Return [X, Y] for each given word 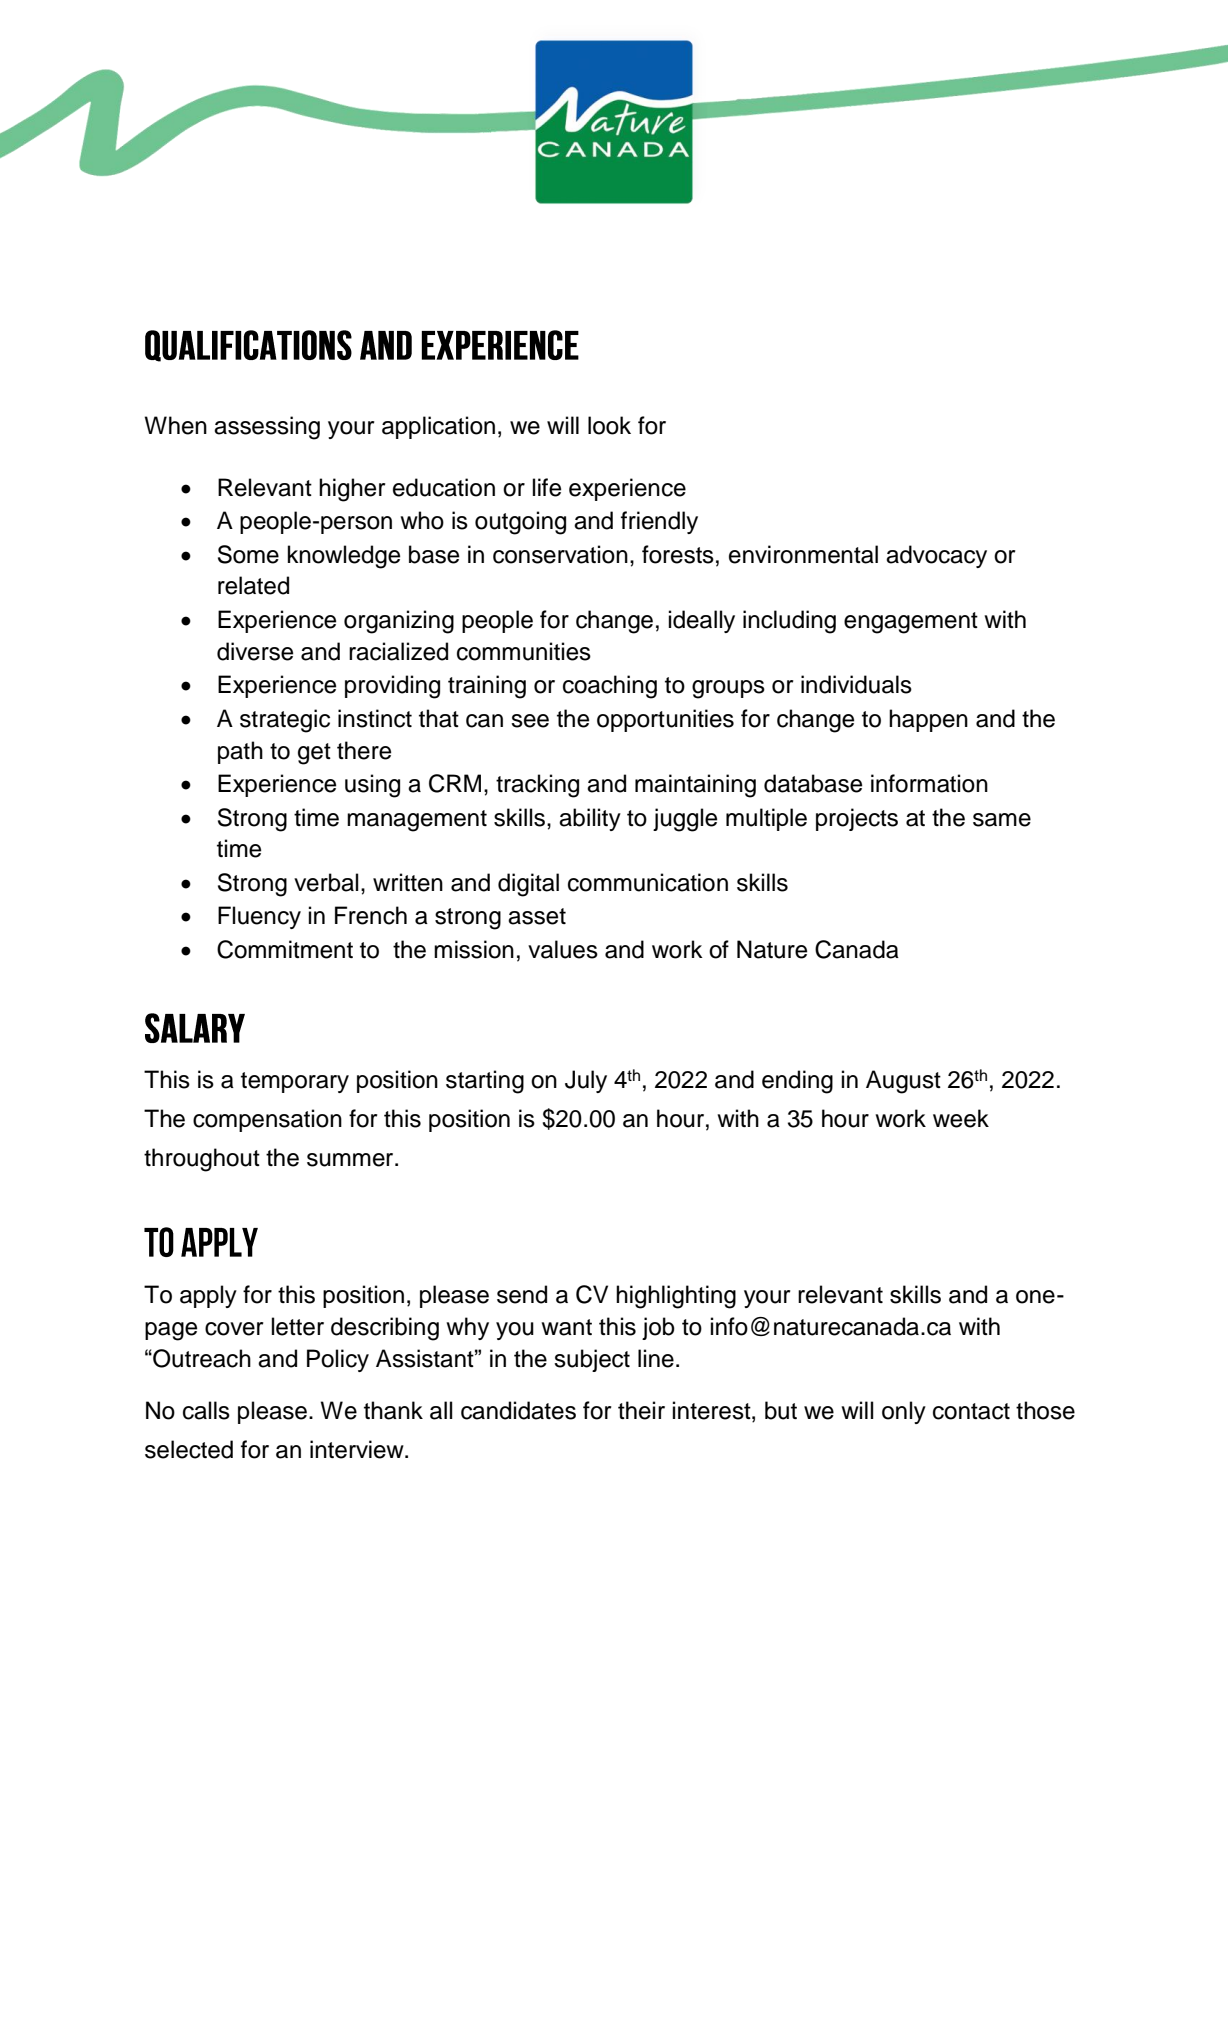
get [314, 754]
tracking [537, 786]
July [586, 1081]
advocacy [936, 556]
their [641, 1410]
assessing [267, 428]
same [1002, 820]
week [961, 1118]
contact [971, 1411]
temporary [295, 1082]
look [609, 425]
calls [206, 1410]
